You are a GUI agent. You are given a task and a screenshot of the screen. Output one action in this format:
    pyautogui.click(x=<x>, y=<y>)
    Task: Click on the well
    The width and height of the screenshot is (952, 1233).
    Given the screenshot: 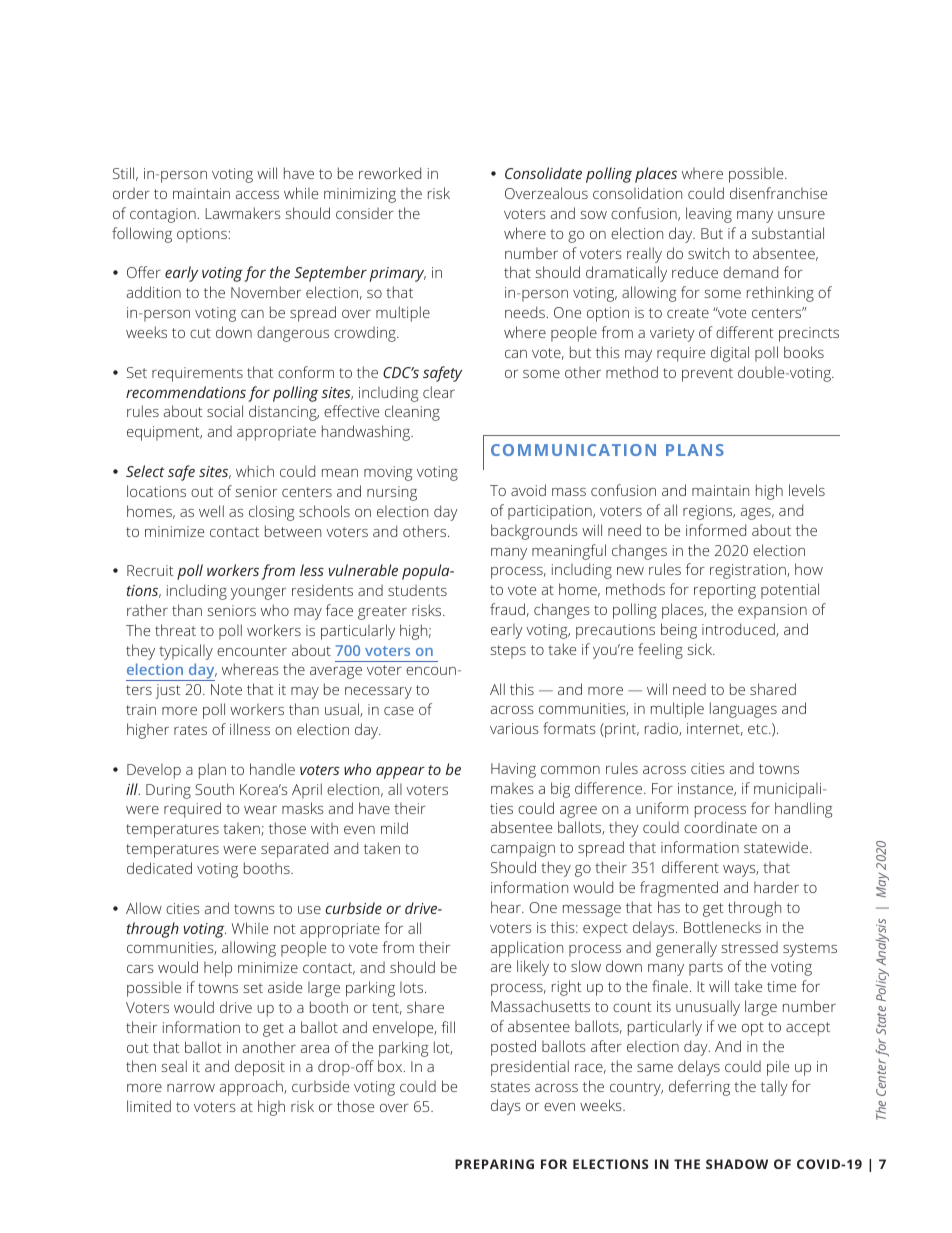 What is the action you would take?
    pyautogui.click(x=211, y=511)
